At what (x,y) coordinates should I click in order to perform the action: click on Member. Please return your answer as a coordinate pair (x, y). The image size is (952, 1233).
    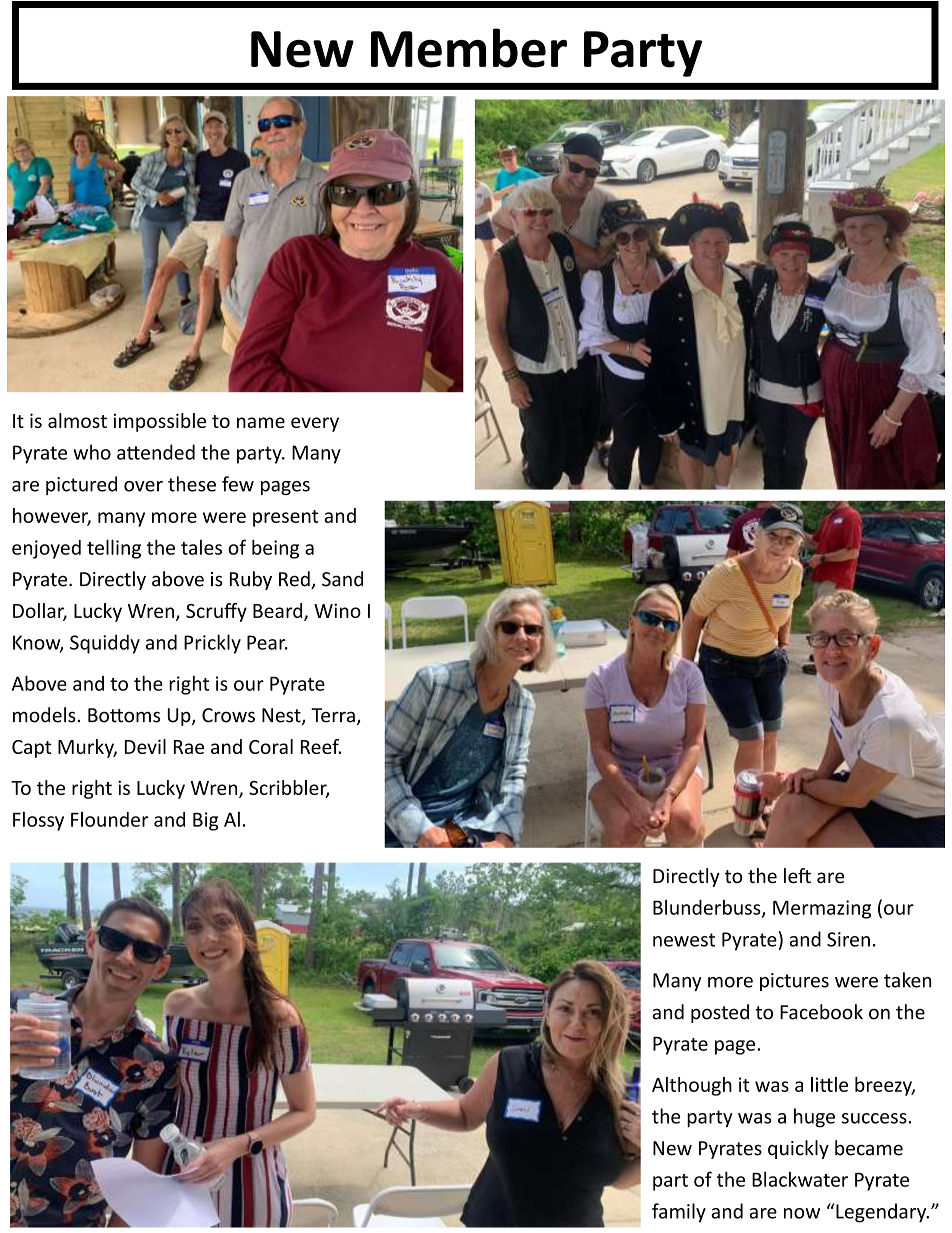
    Looking at the image, I should click on (469, 48).
